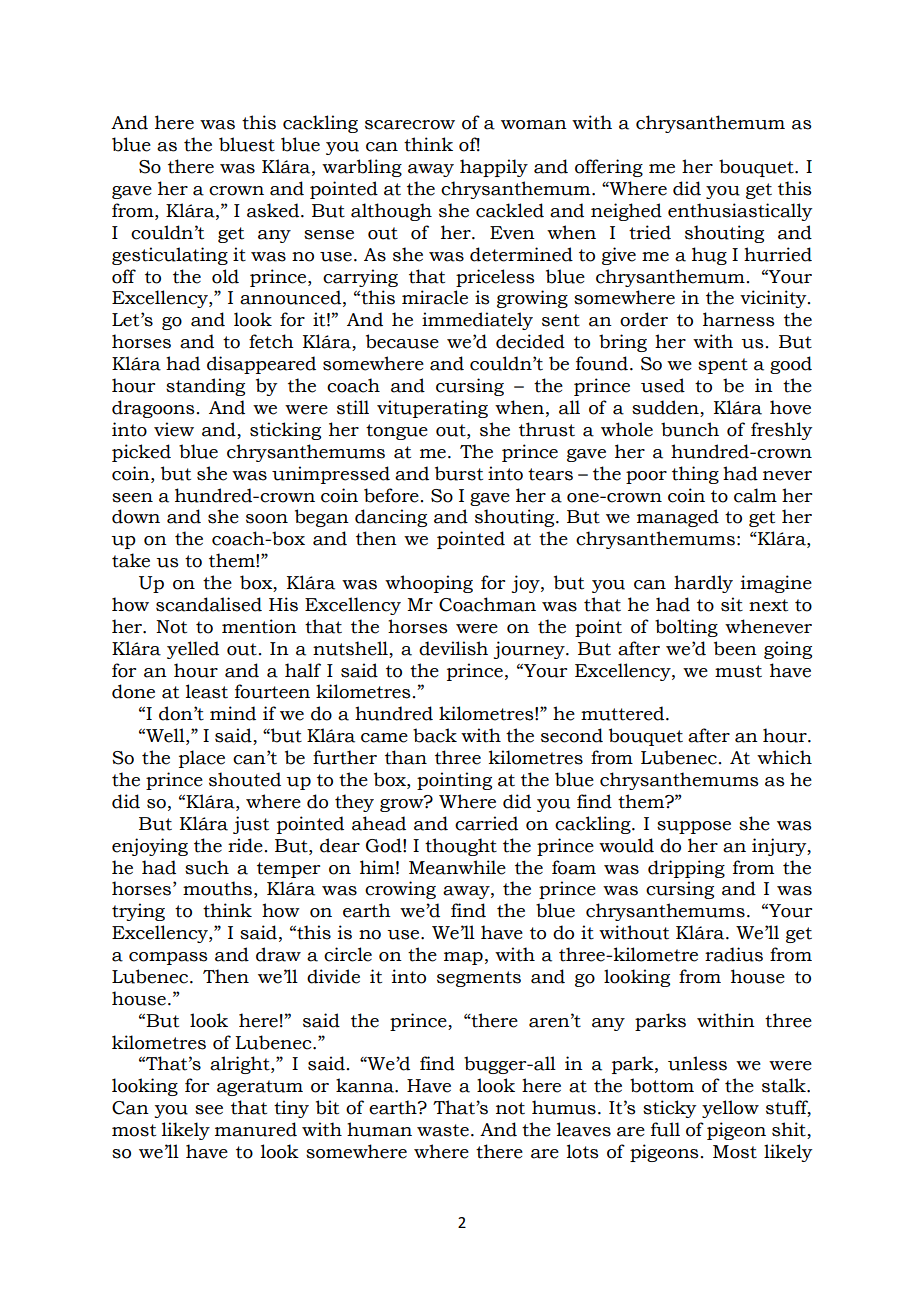 This image has height=1308, width=924. What do you see at coordinates (207, 867) in the image?
I see `such` at bounding box center [207, 867].
